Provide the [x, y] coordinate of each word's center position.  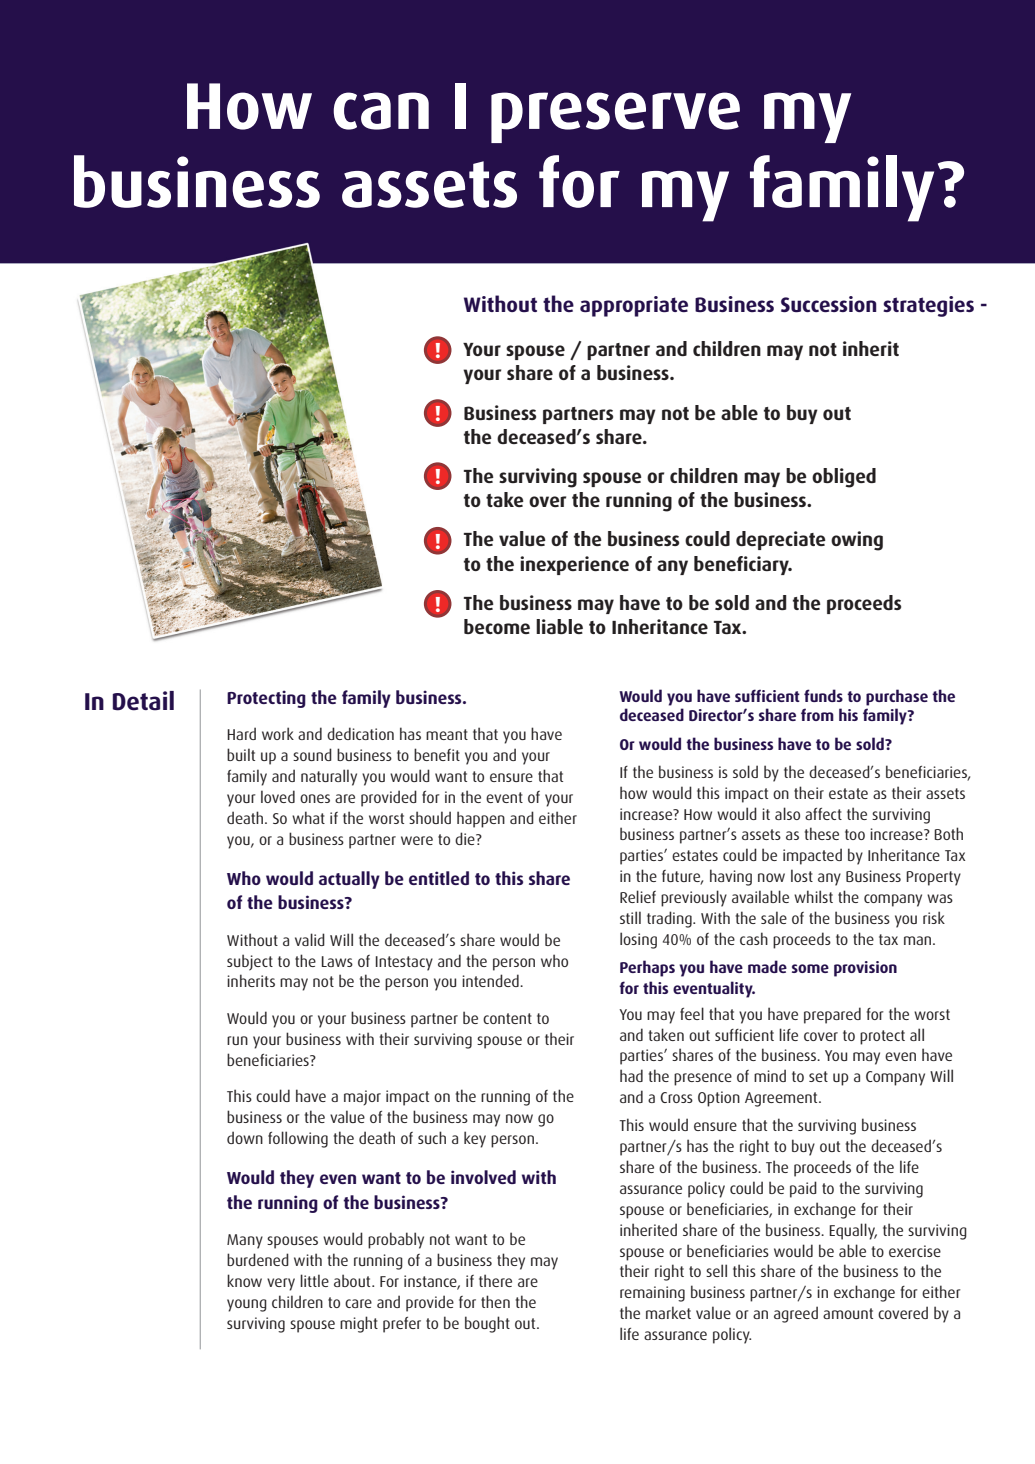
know [244, 1280]
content [507, 1018]
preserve [615, 117]
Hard [241, 733]
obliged [844, 478]
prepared [832, 1015]
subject [250, 962]
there [495, 1280]
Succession [828, 304]
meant [447, 734]
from [817, 714]
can [381, 111]
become [497, 626]
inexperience [574, 565]
